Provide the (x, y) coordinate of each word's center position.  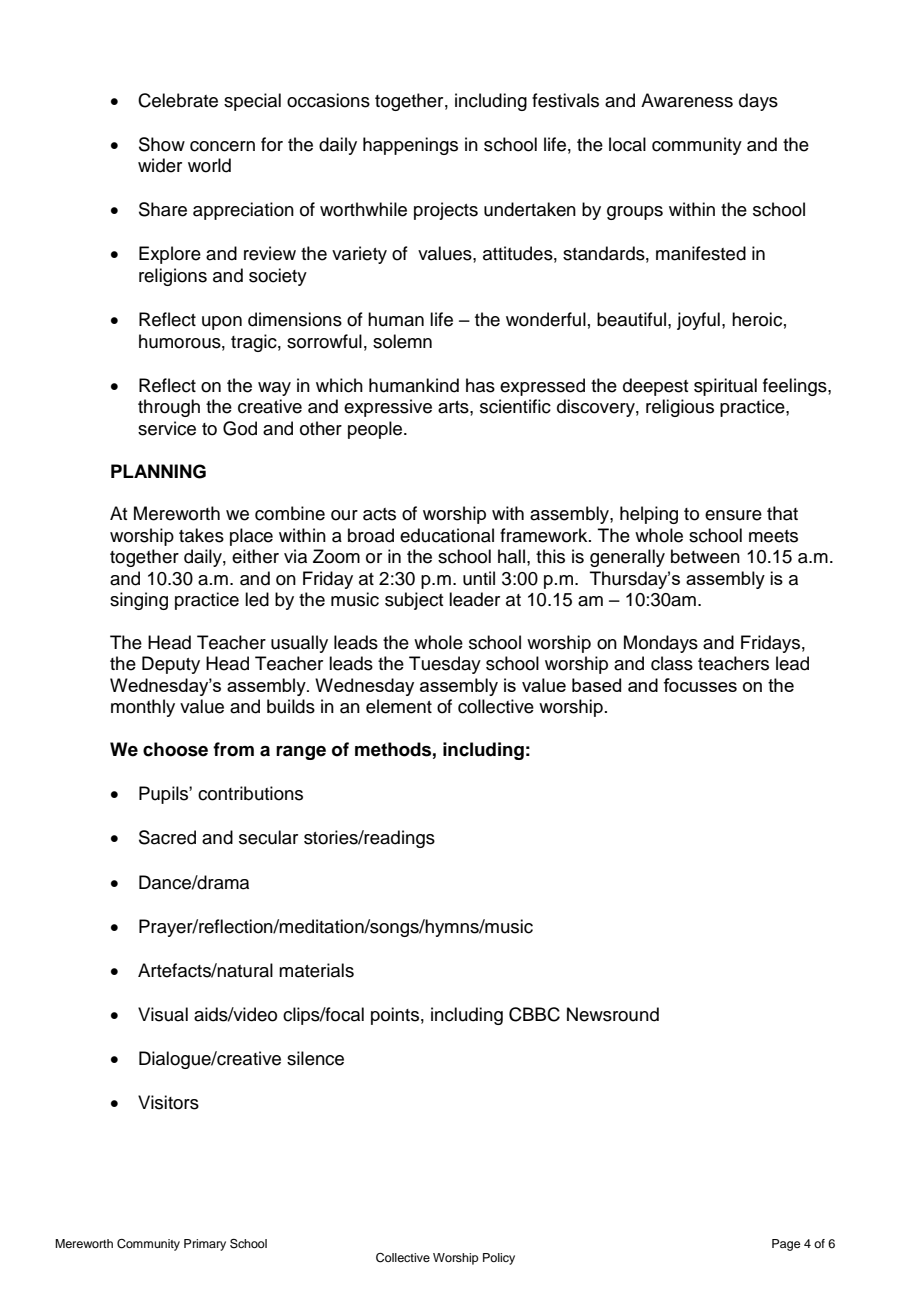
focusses (700, 685)
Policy (499, 1259)
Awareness (687, 100)
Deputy (171, 665)
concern (222, 146)
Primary (205, 1245)
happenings (410, 146)
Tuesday (445, 665)
